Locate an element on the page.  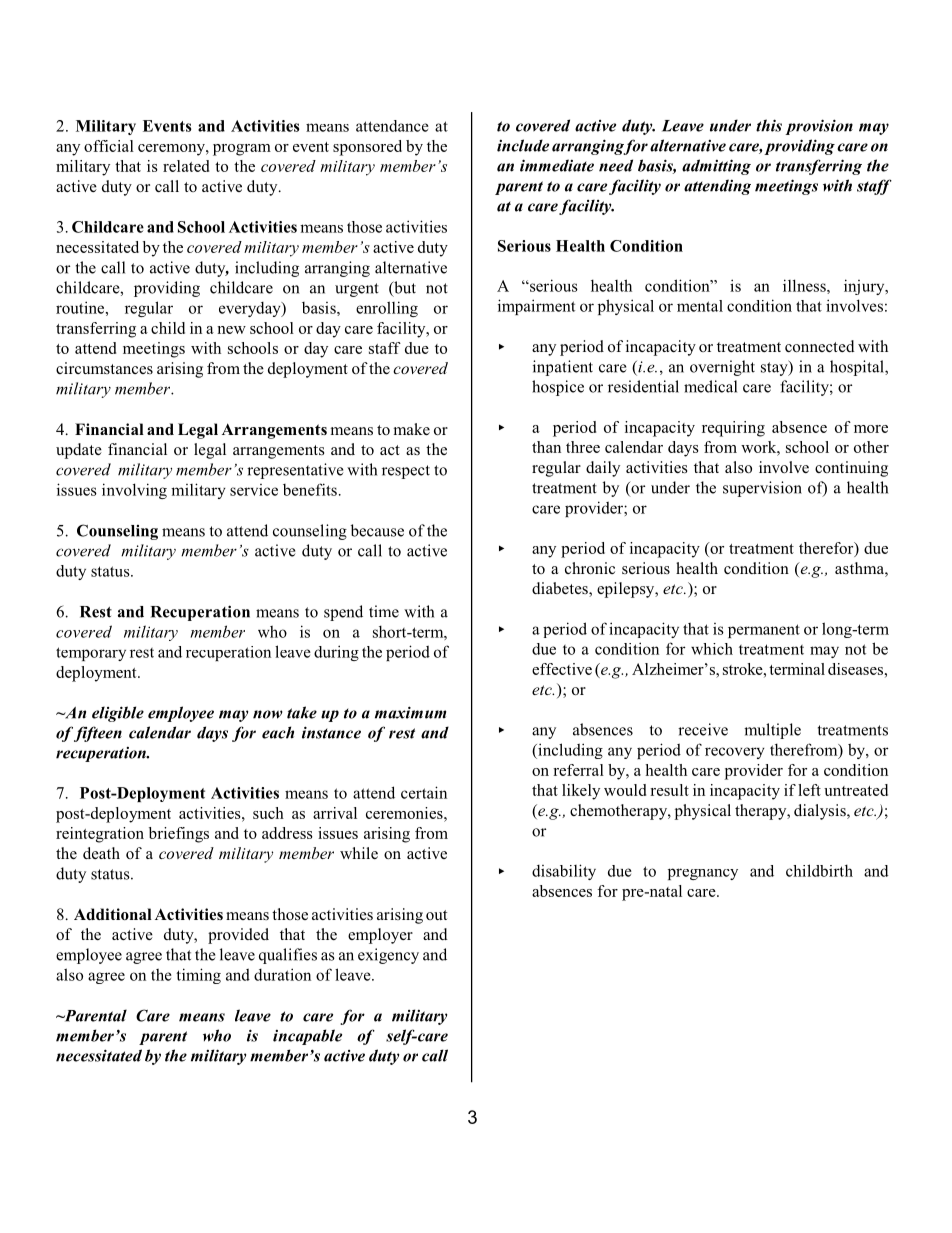
diabetes is located at coordinates (561, 589).
